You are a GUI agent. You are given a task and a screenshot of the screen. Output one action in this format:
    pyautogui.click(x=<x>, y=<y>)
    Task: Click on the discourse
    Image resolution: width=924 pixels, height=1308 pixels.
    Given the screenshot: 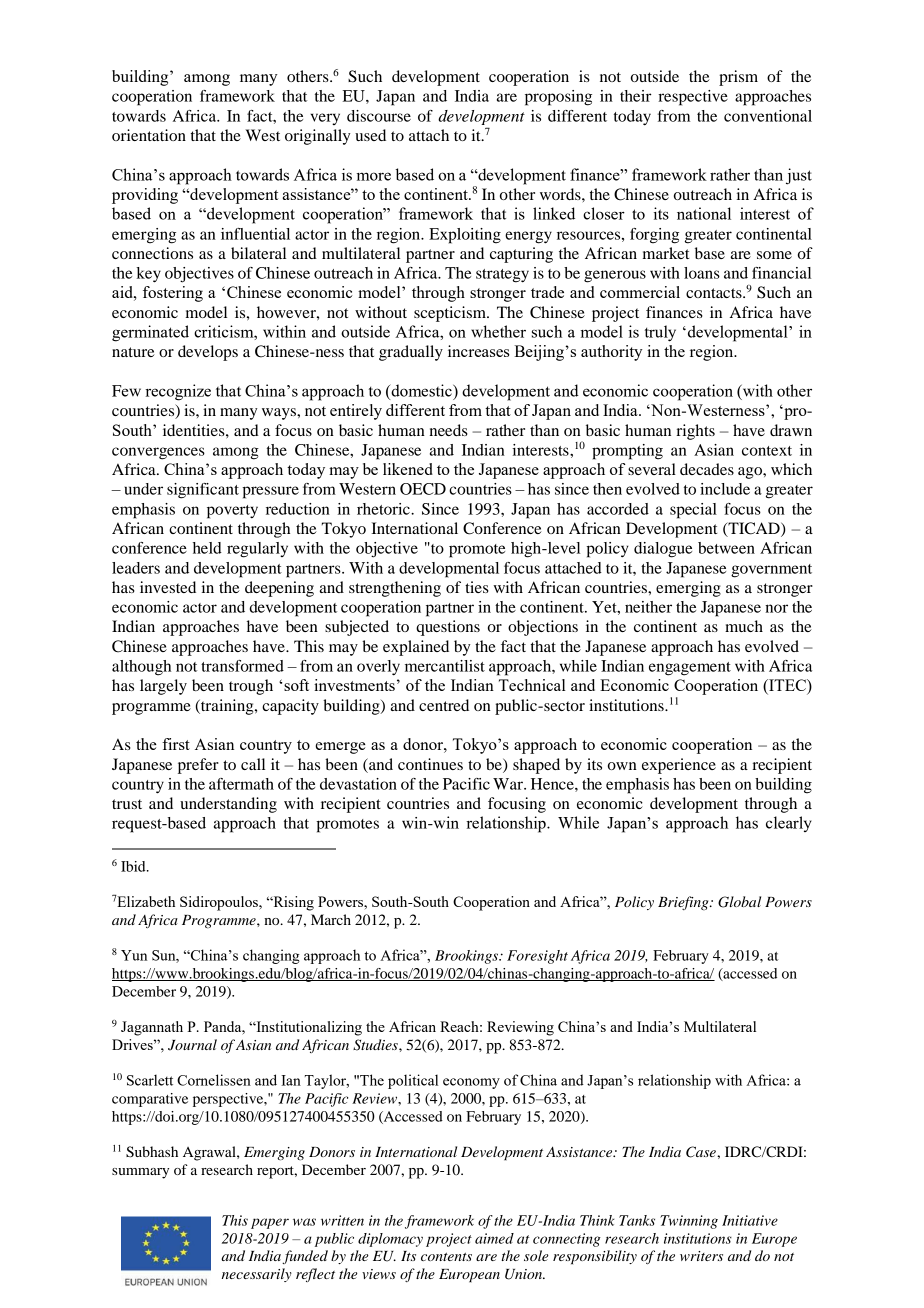 What is the action you would take?
    pyautogui.click(x=379, y=116)
